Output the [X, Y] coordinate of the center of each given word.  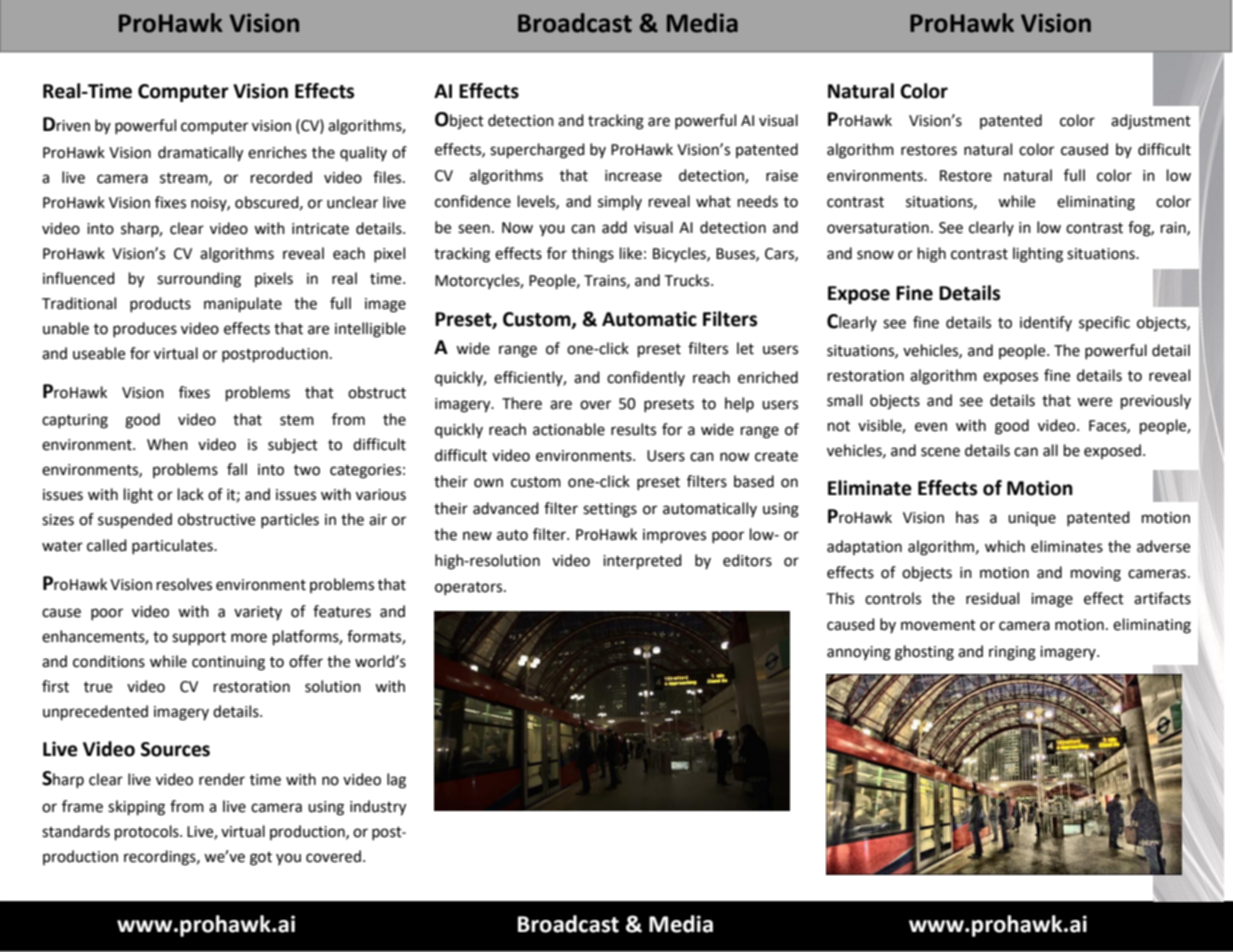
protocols [148, 833]
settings [610, 510]
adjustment [1151, 121]
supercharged [537, 151]
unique [1032, 519]
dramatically [200, 154]
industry [378, 808]
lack [191, 494]
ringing [1012, 653]
